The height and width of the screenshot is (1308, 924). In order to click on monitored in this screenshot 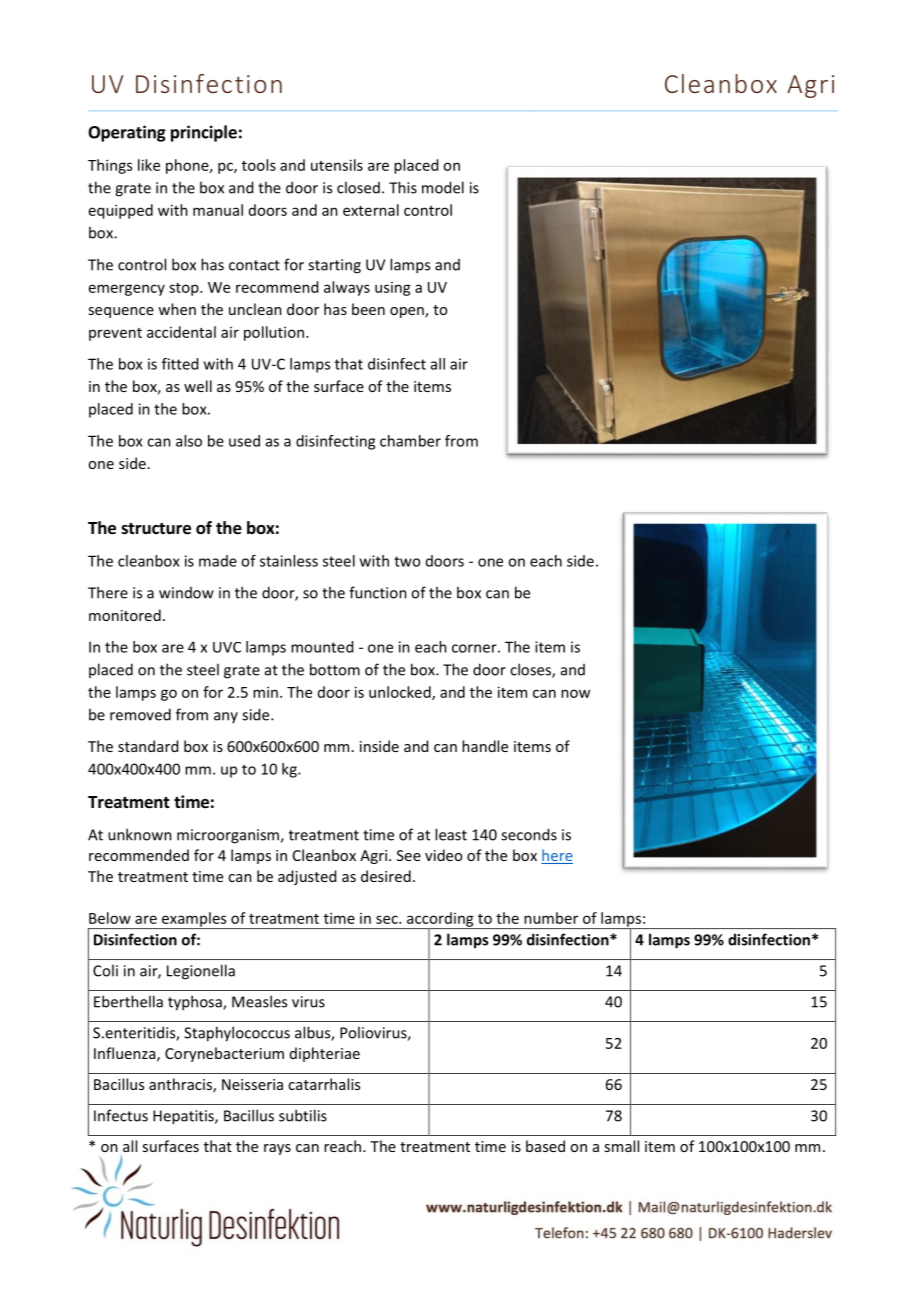, I will do `click(125, 615)`.
